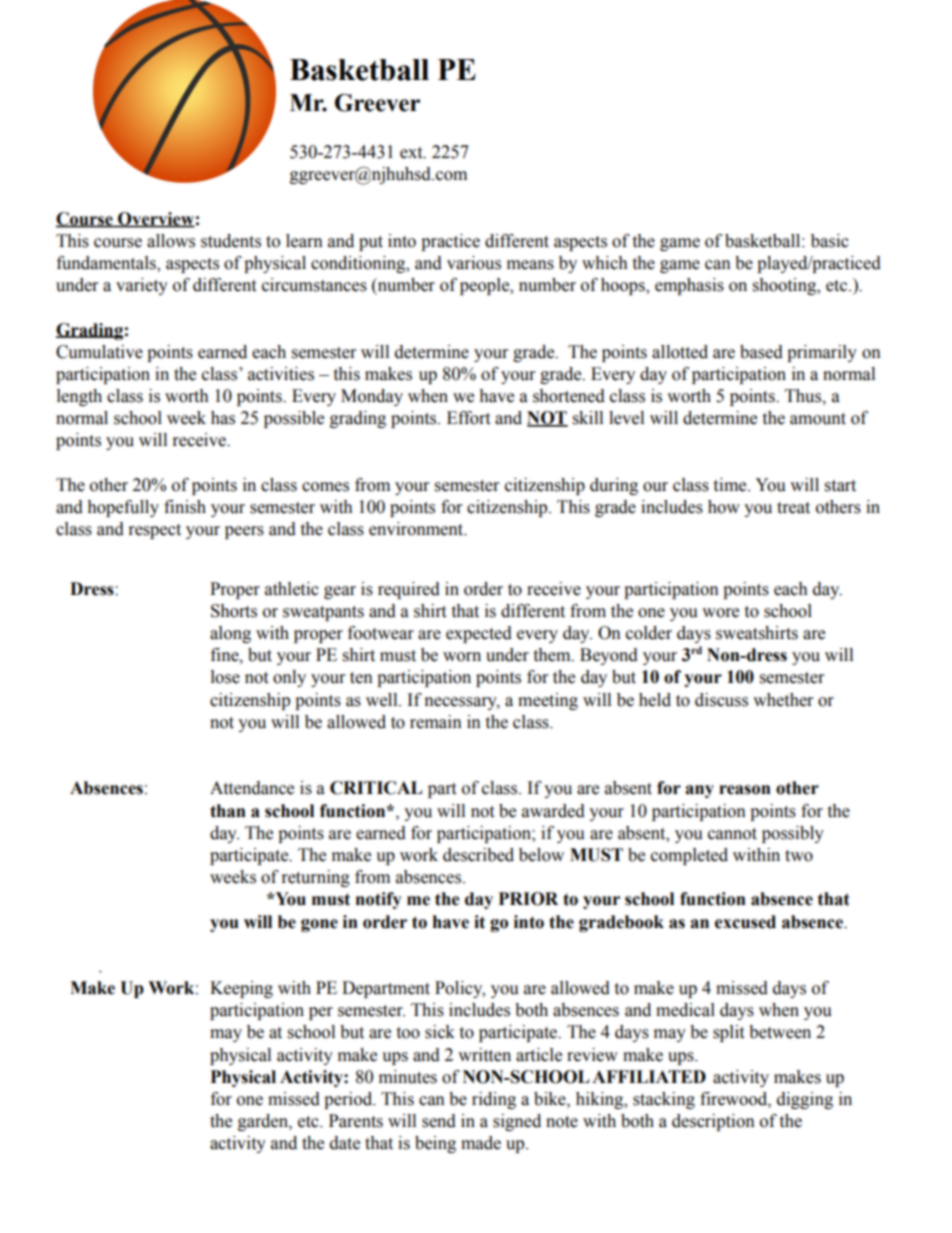  What do you see at coordinates (252, 788) in the screenshot?
I see `Attendance` at bounding box center [252, 788].
